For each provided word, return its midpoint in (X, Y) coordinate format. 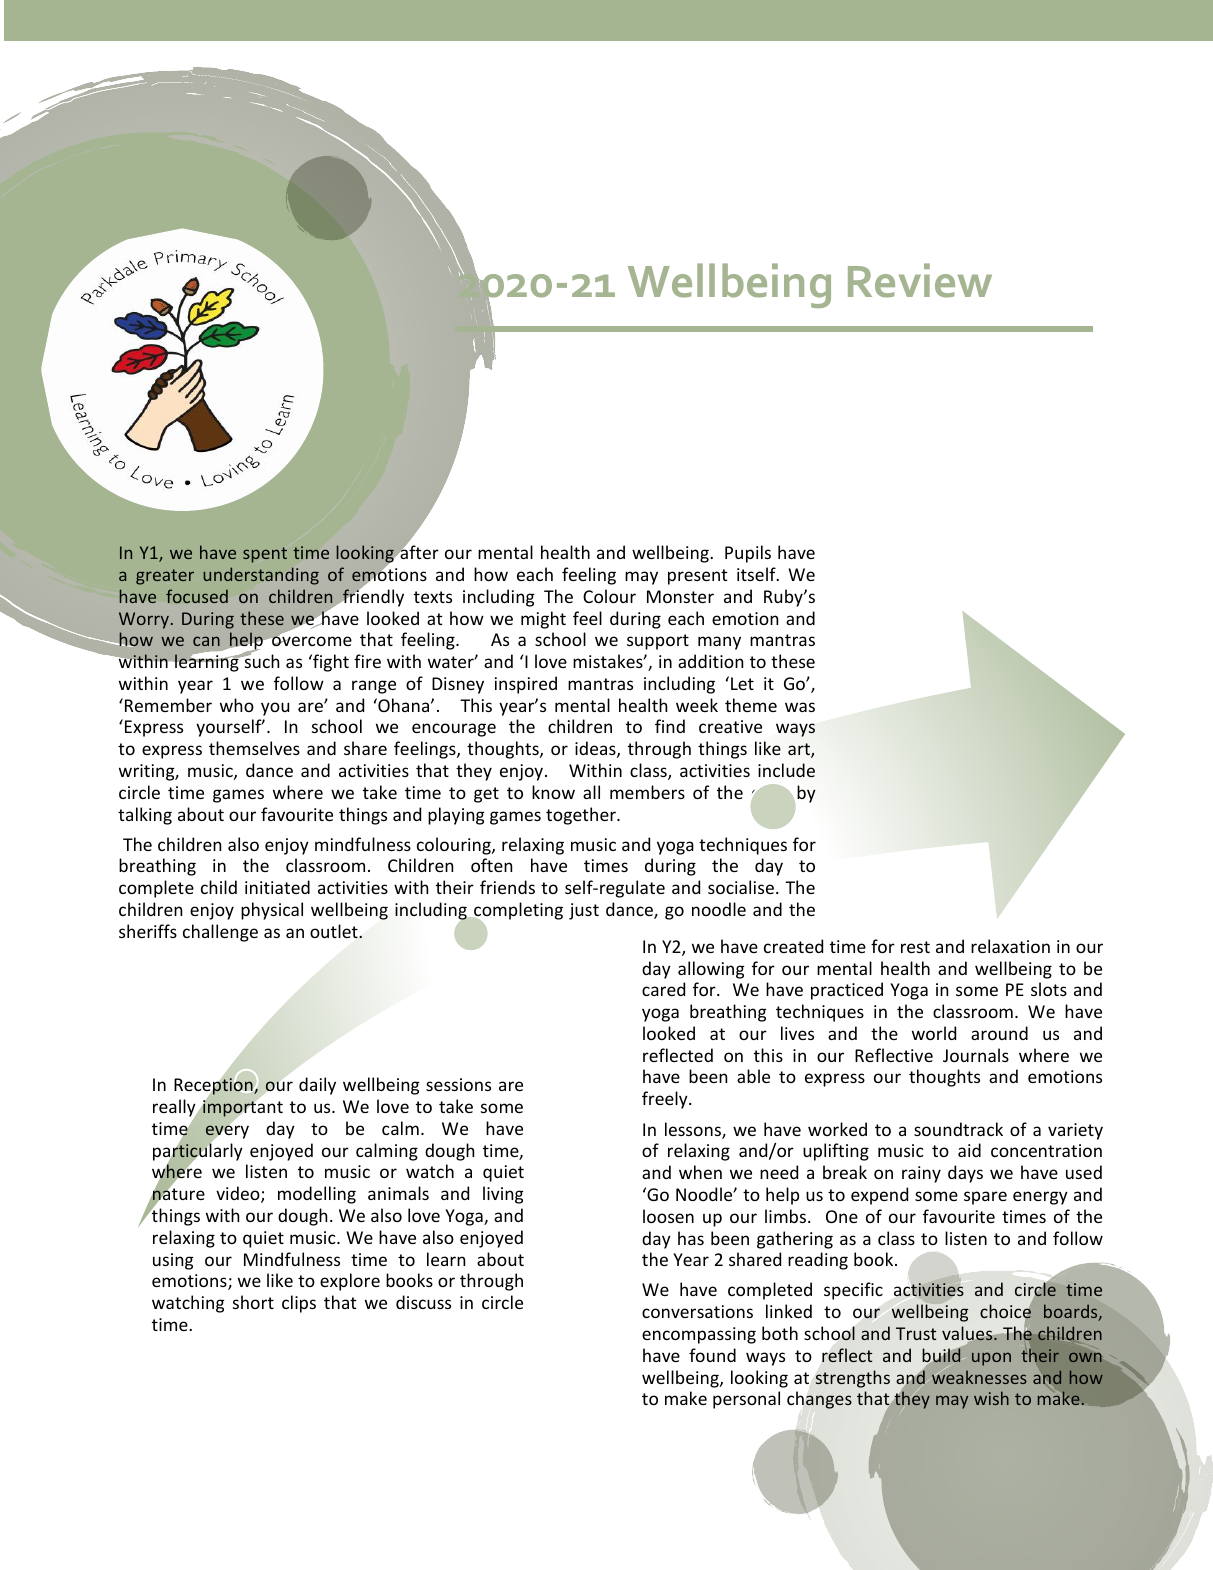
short (253, 1302)
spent (265, 555)
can (206, 641)
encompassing (699, 1335)
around (999, 1033)
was (800, 707)
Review (920, 280)
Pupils (748, 554)
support (658, 642)
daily (317, 1086)
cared (663, 989)
